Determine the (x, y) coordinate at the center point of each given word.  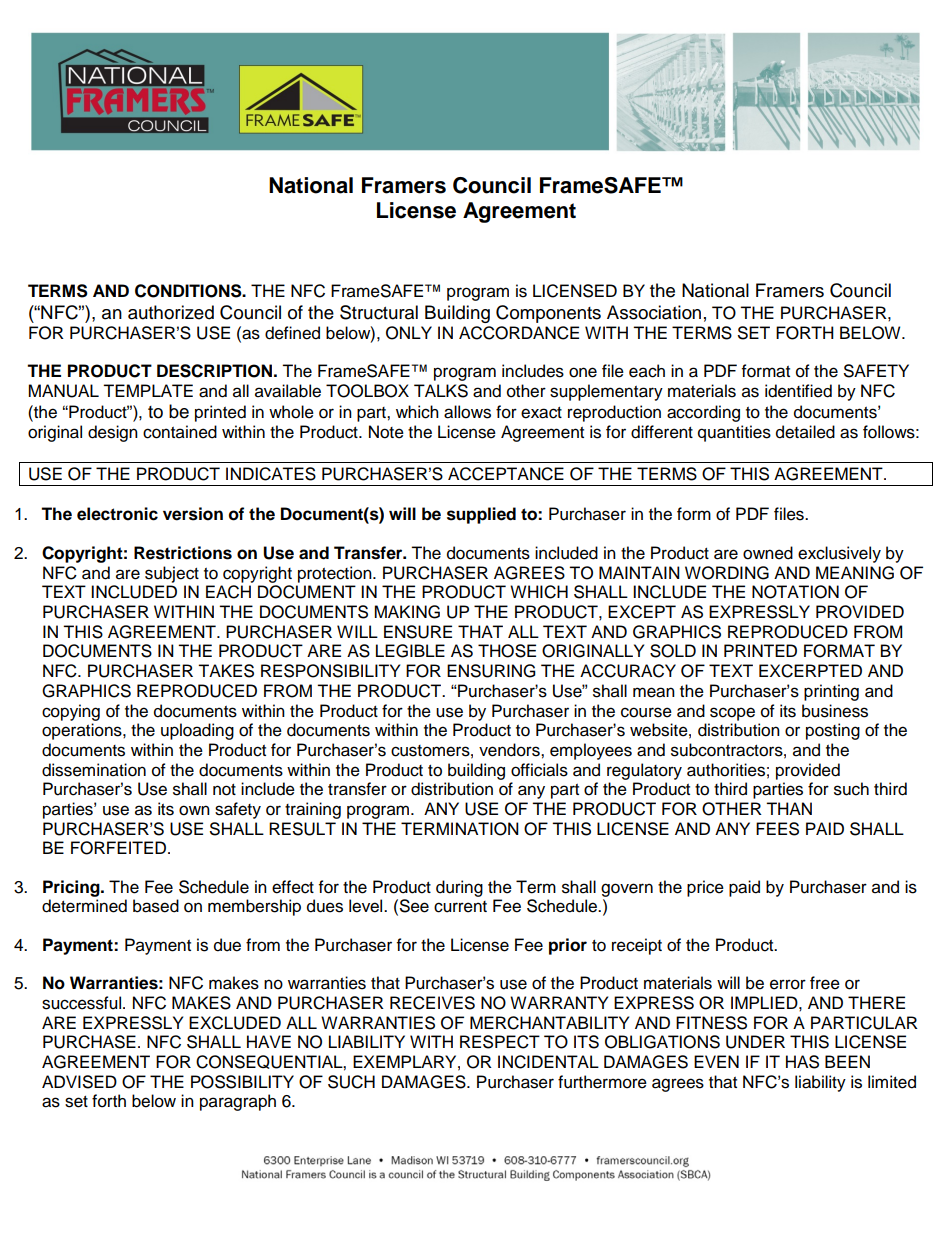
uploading (197, 731)
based (156, 906)
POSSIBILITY (242, 1082)
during (459, 888)
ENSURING (491, 671)
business (835, 711)
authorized (171, 312)
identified (798, 391)
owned (768, 553)
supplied (481, 515)
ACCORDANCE (519, 333)
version (193, 514)
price (705, 888)
